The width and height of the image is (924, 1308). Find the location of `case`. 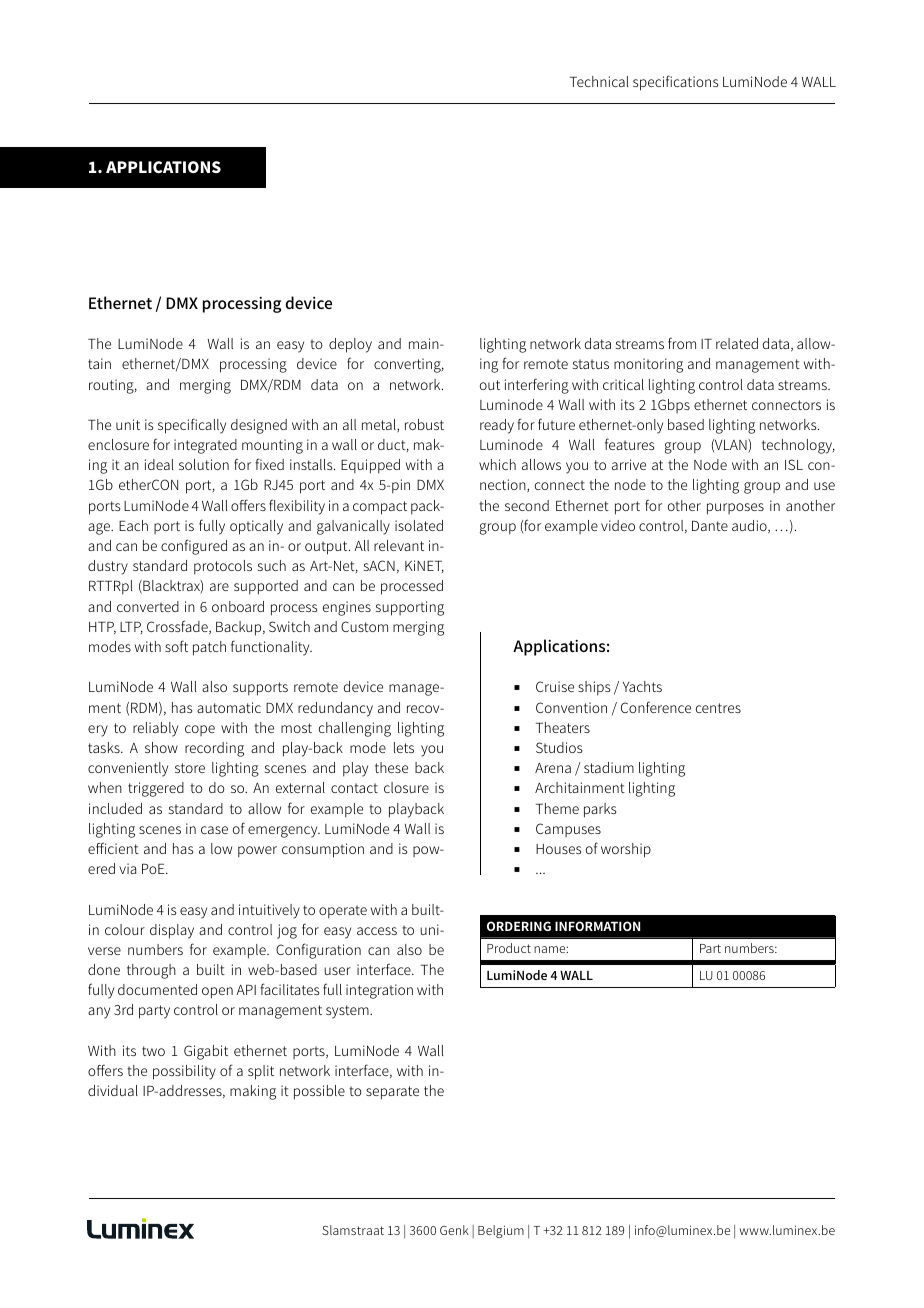

case is located at coordinates (214, 830).
